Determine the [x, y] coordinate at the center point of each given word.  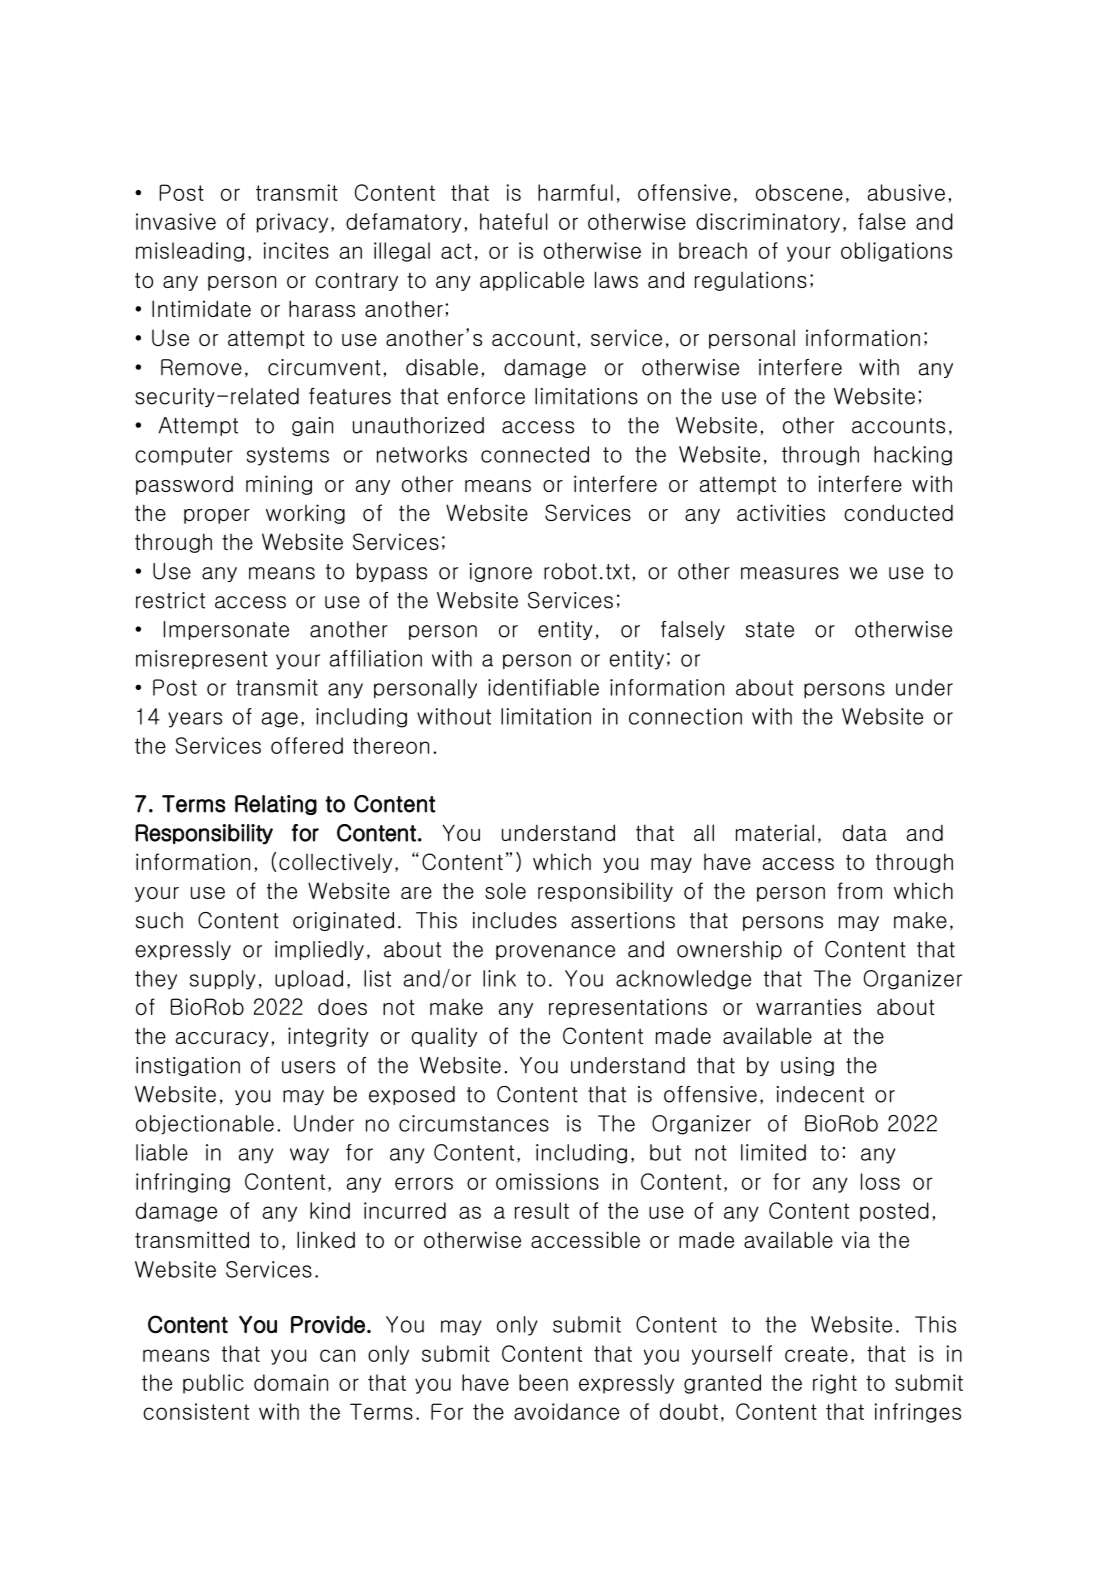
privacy [292, 223]
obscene [799, 192]
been [543, 1382]
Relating [276, 805]
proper [217, 516]
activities [781, 512]
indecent [820, 1094]
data [865, 832]
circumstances [474, 1123]
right [835, 1384]
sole [505, 890]
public [213, 1384]
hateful [514, 221]
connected [535, 454]
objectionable [205, 1125]
